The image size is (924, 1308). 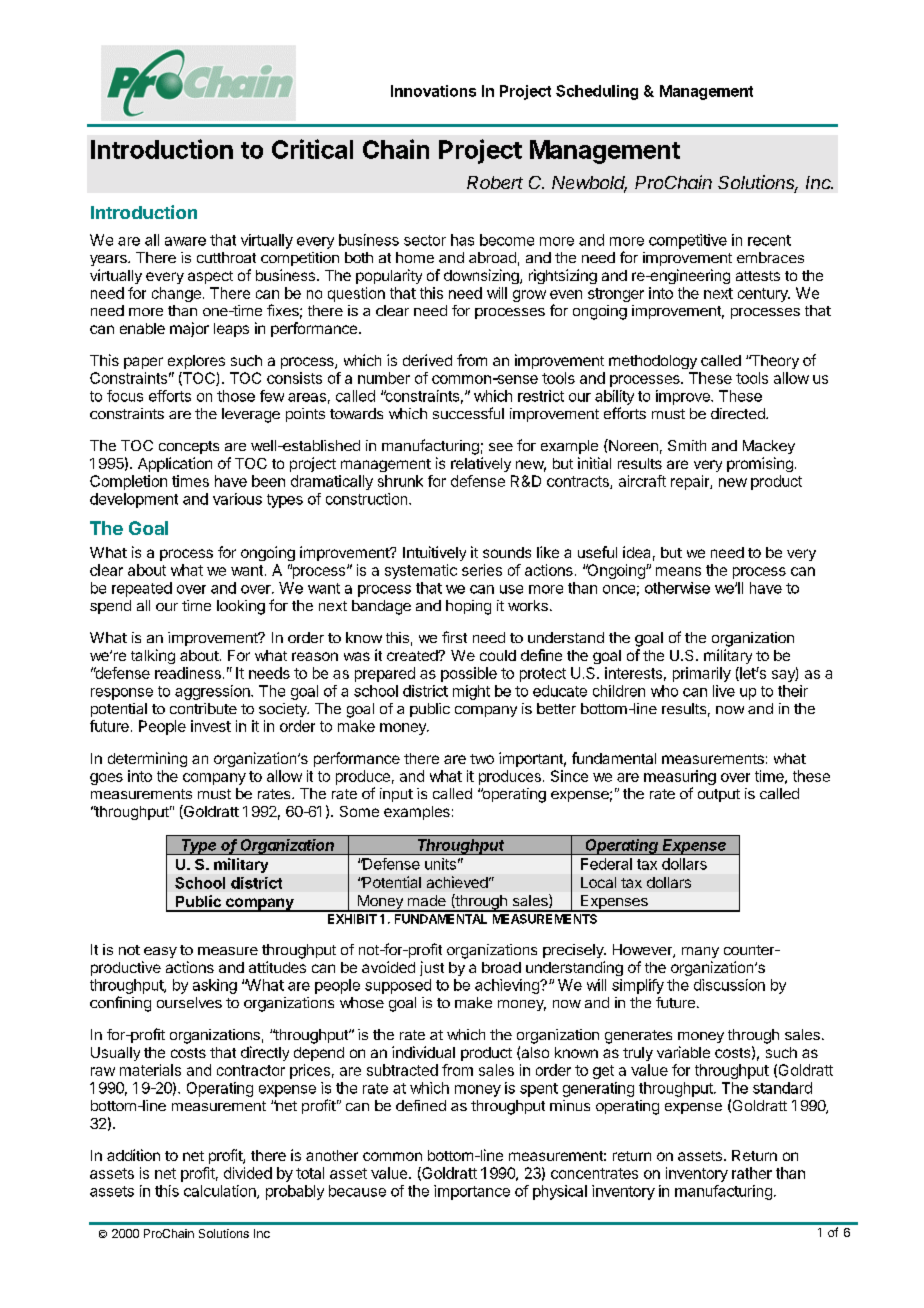 What do you see at coordinates (702, 674) in the screenshot?
I see `primarily` at bounding box center [702, 674].
